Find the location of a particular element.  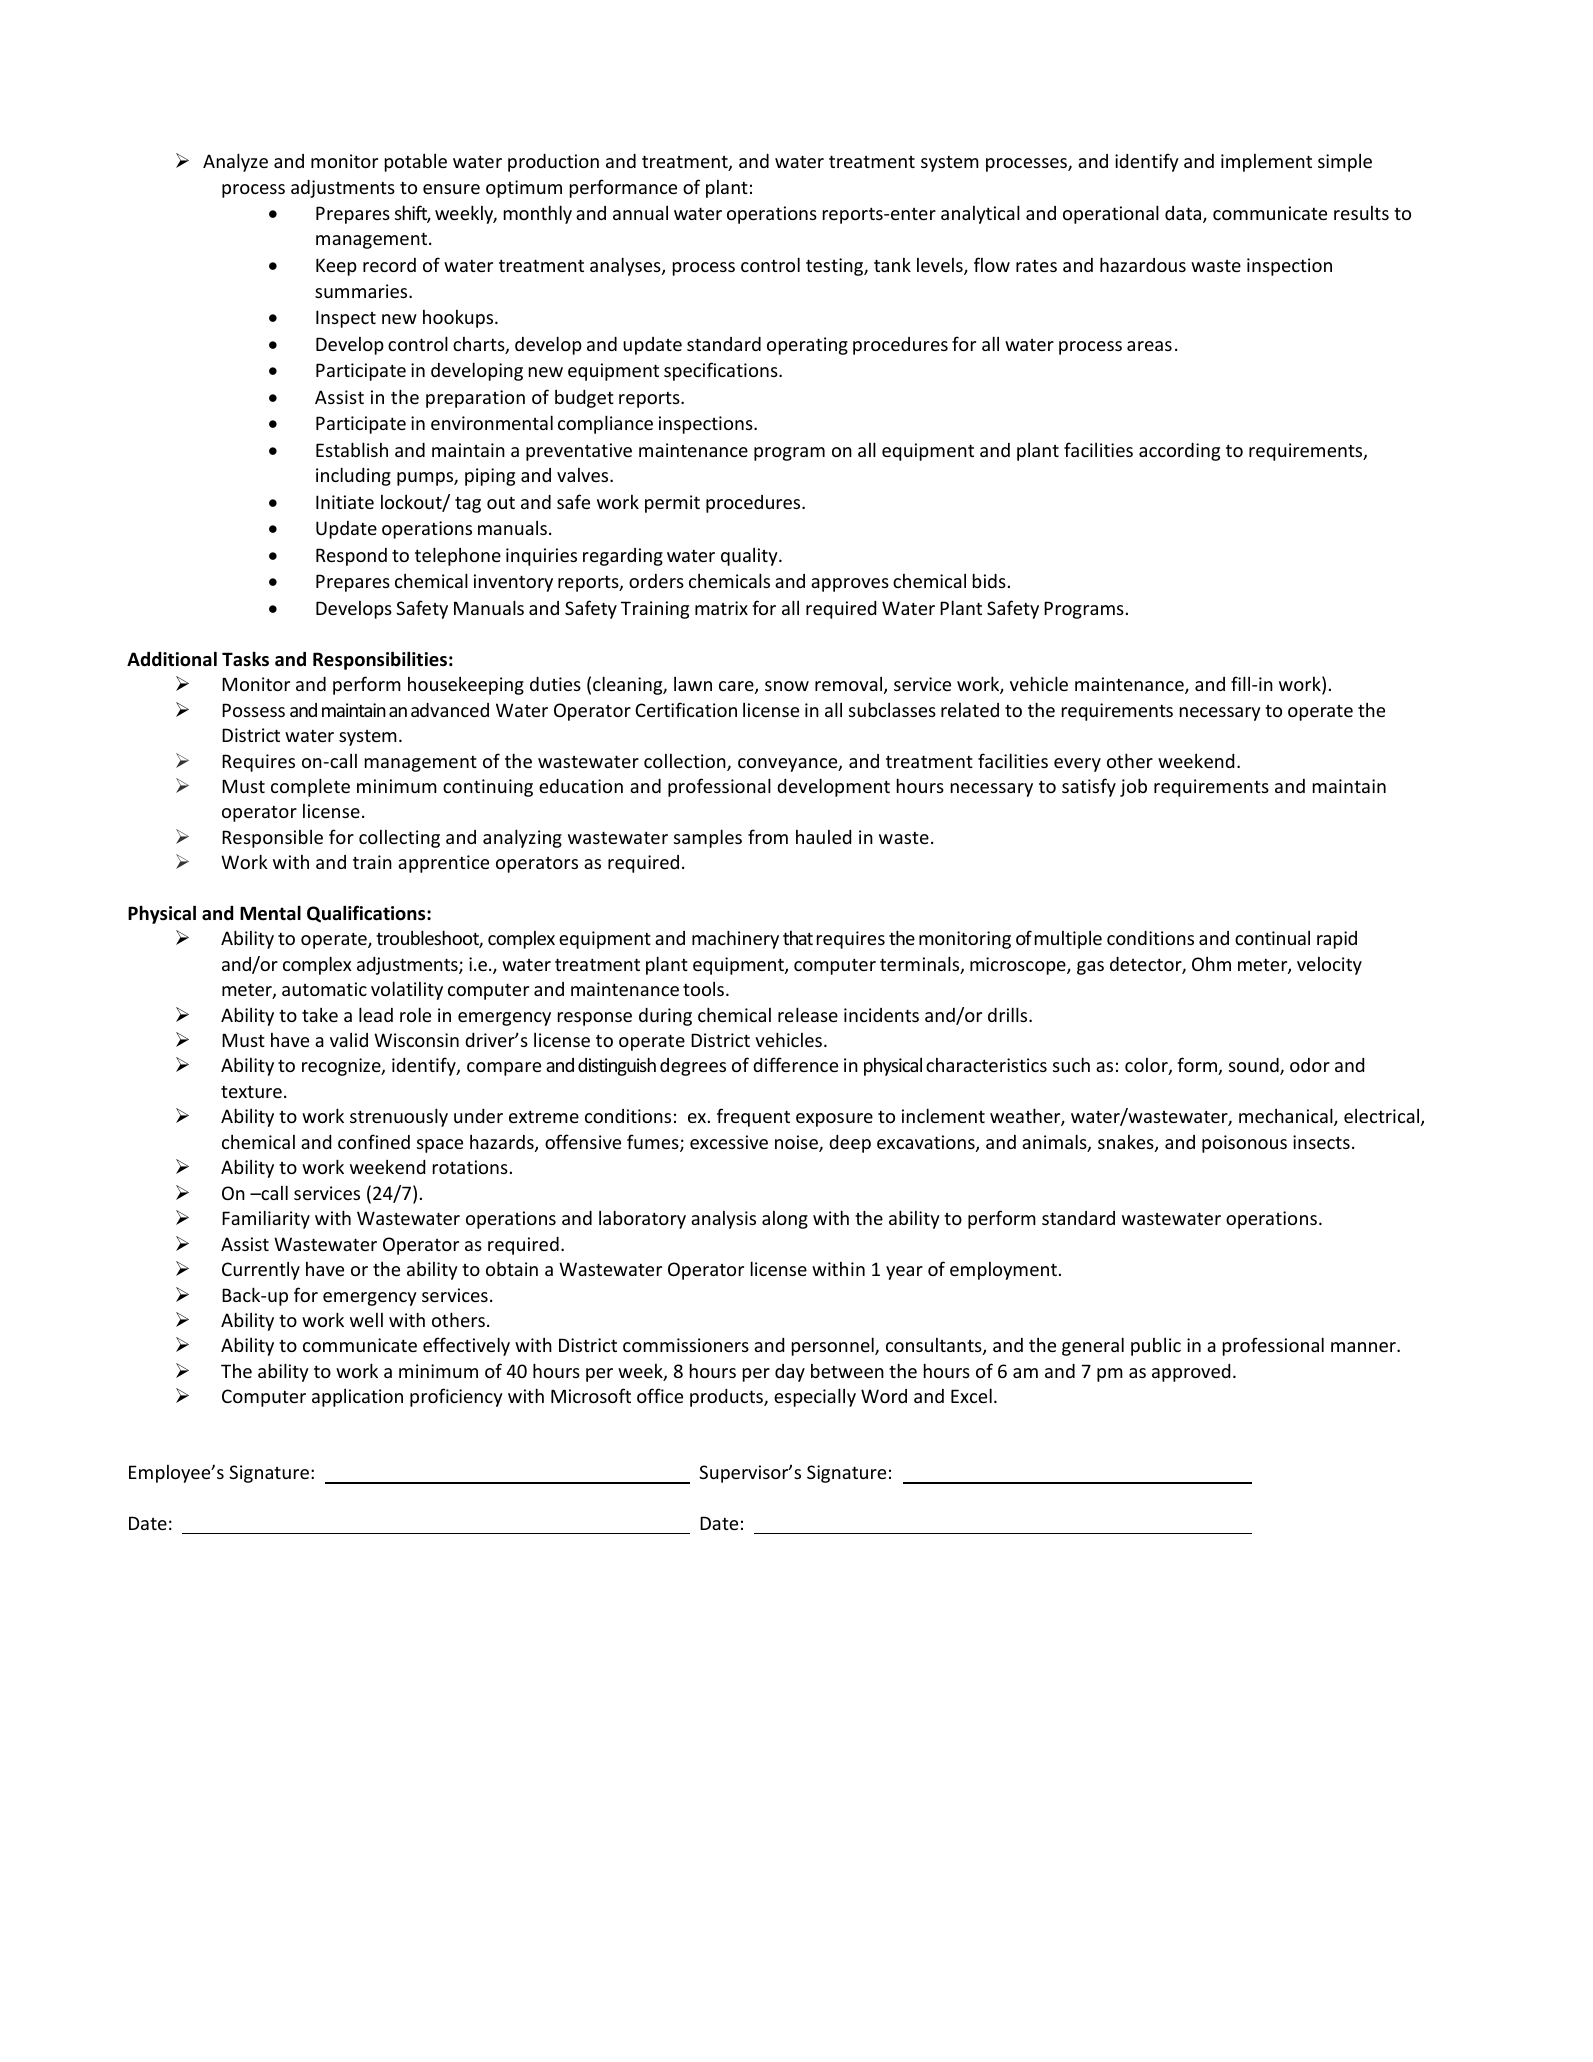

permit is located at coordinates (672, 504).
